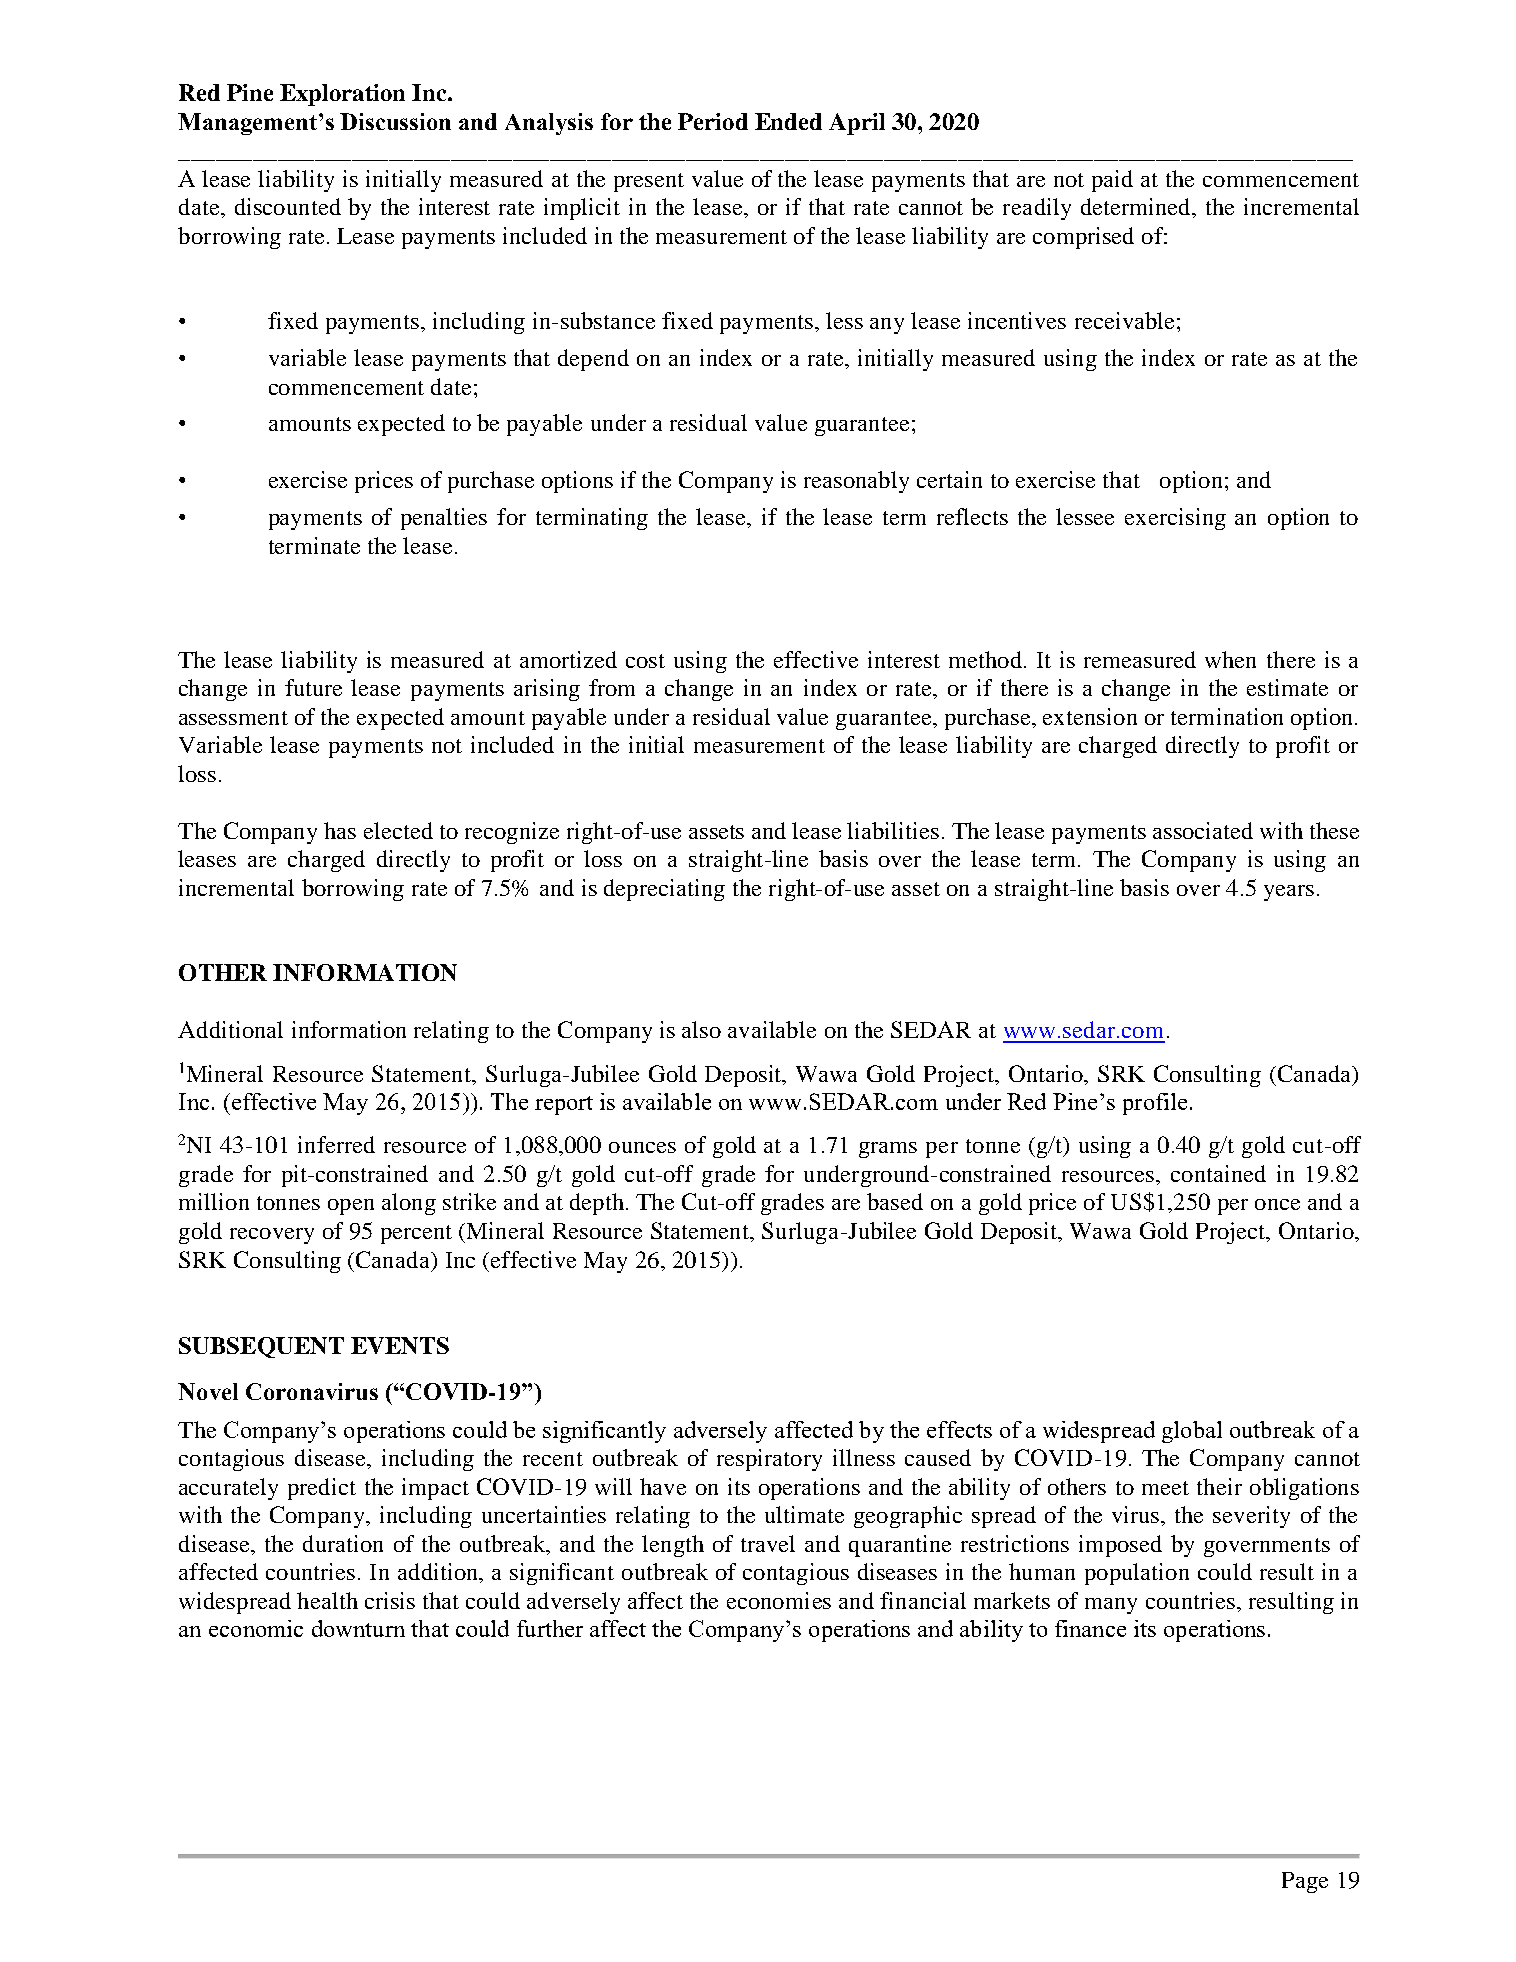 This page has height=1962, width=1516. What do you see at coordinates (769, 1460) in the page?
I see `respiratory` at bounding box center [769, 1460].
